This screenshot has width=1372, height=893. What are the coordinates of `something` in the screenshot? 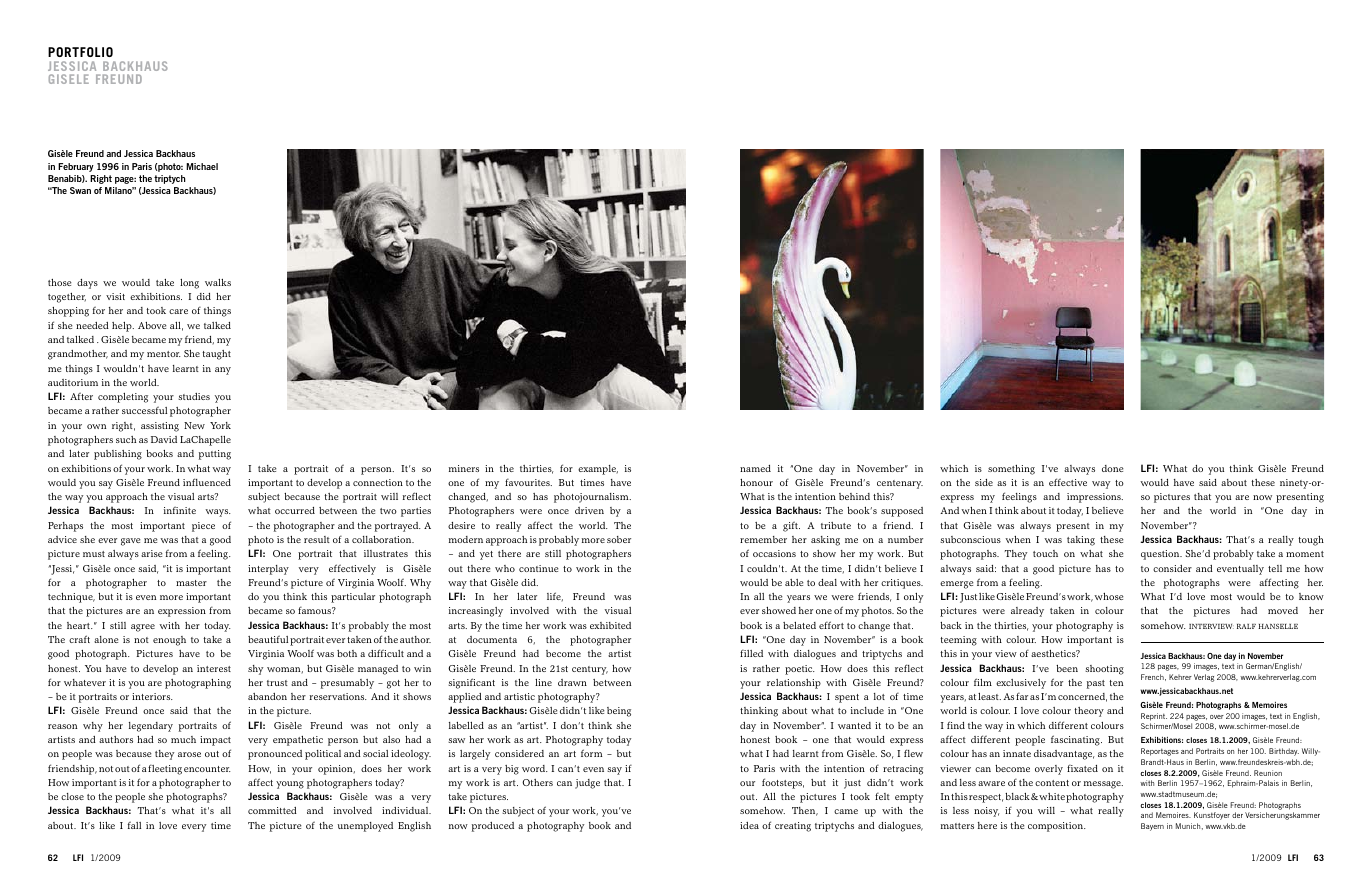 It's located at (1011, 470).
